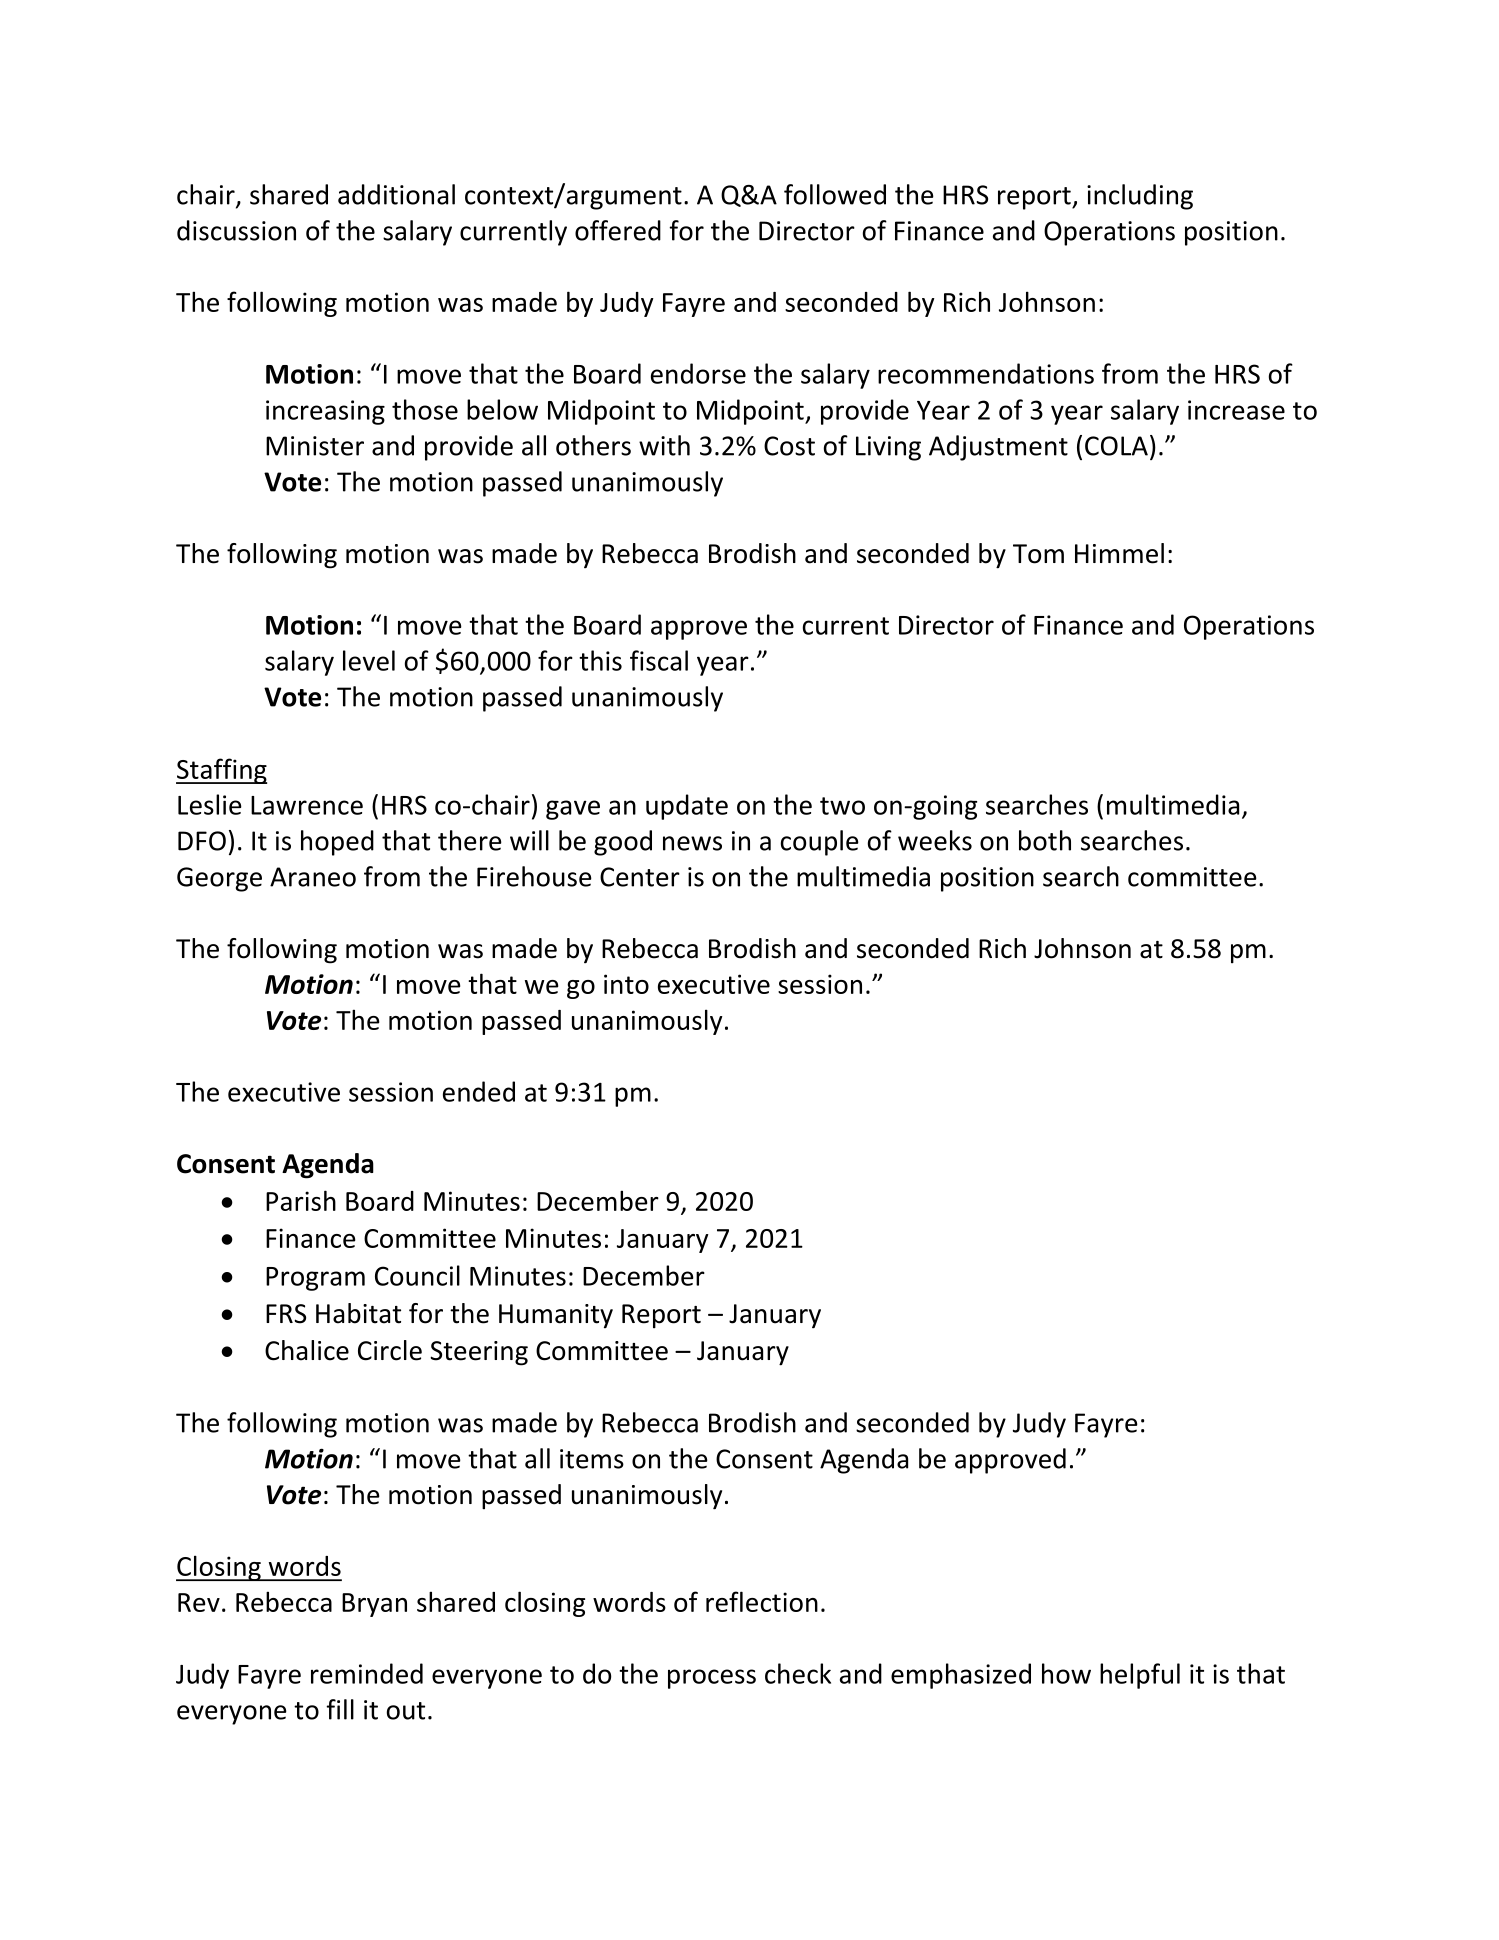  I want to click on weeks, so click(935, 840).
